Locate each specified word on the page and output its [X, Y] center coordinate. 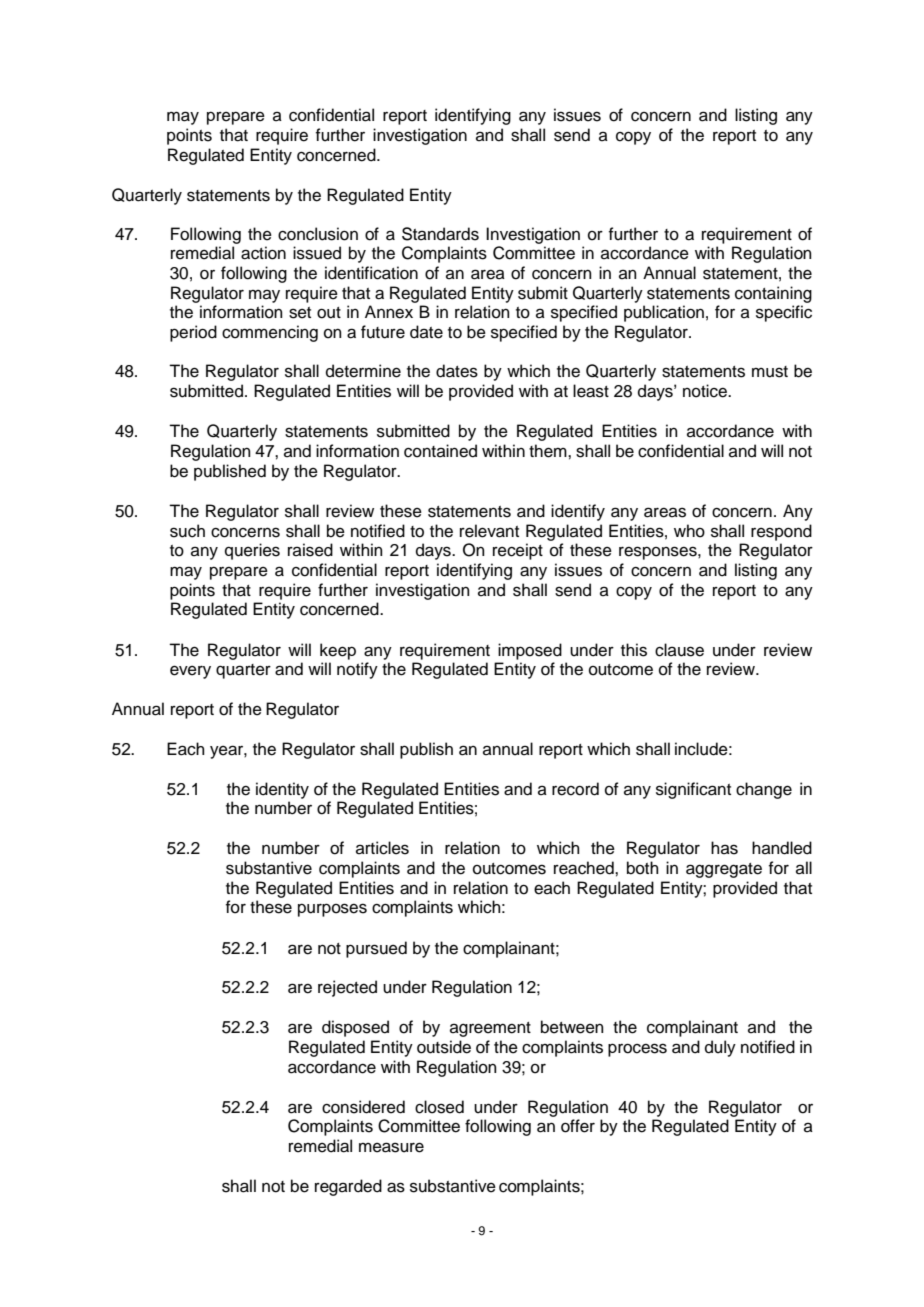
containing [773, 294]
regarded [348, 1187]
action [263, 253]
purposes [332, 910]
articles [382, 848]
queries [252, 551]
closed [439, 1107]
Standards [440, 234]
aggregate [724, 870]
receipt [518, 551]
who [689, 531]
